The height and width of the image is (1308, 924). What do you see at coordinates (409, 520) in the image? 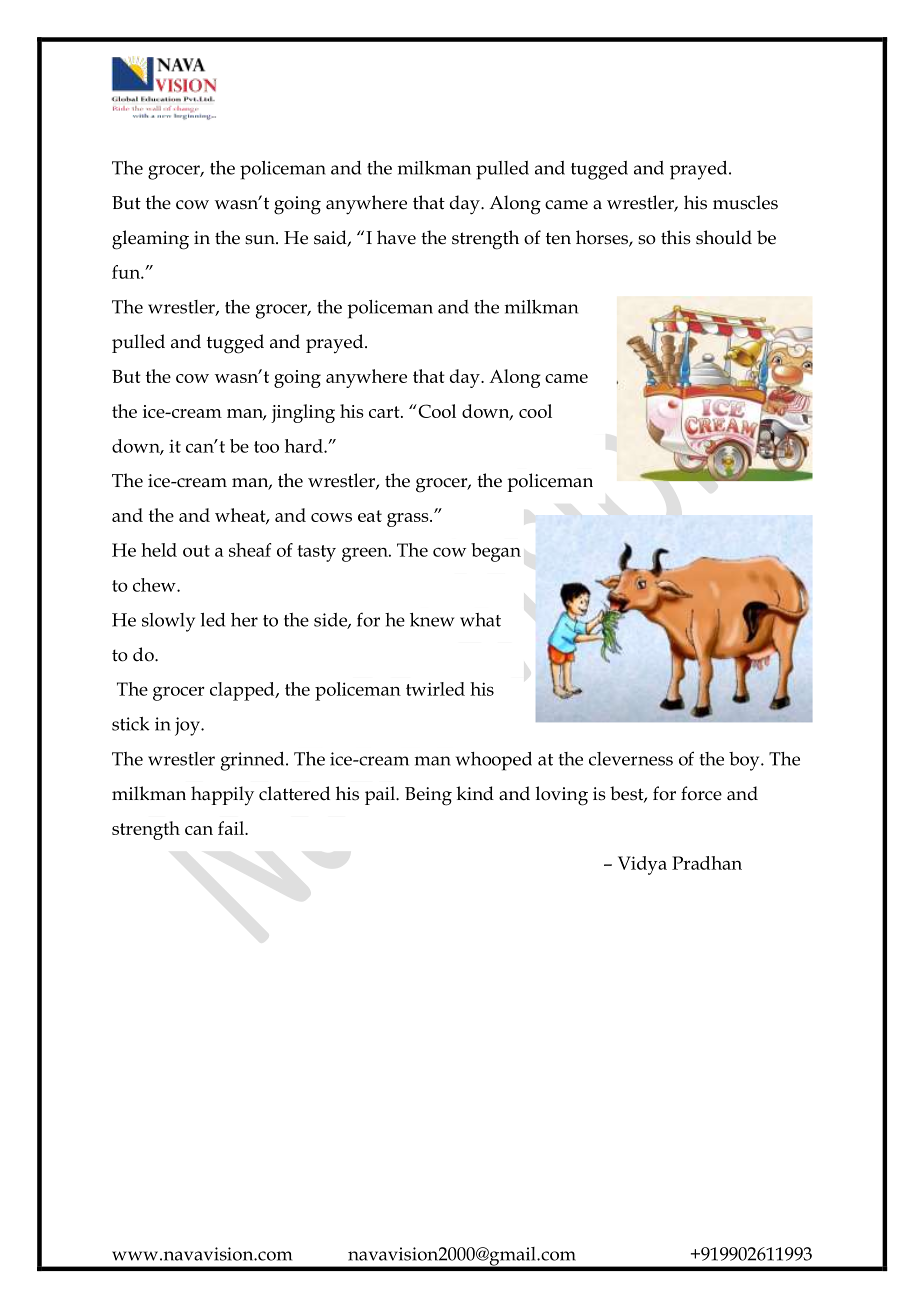
I see `grass` at bounding box center [409, 520].
